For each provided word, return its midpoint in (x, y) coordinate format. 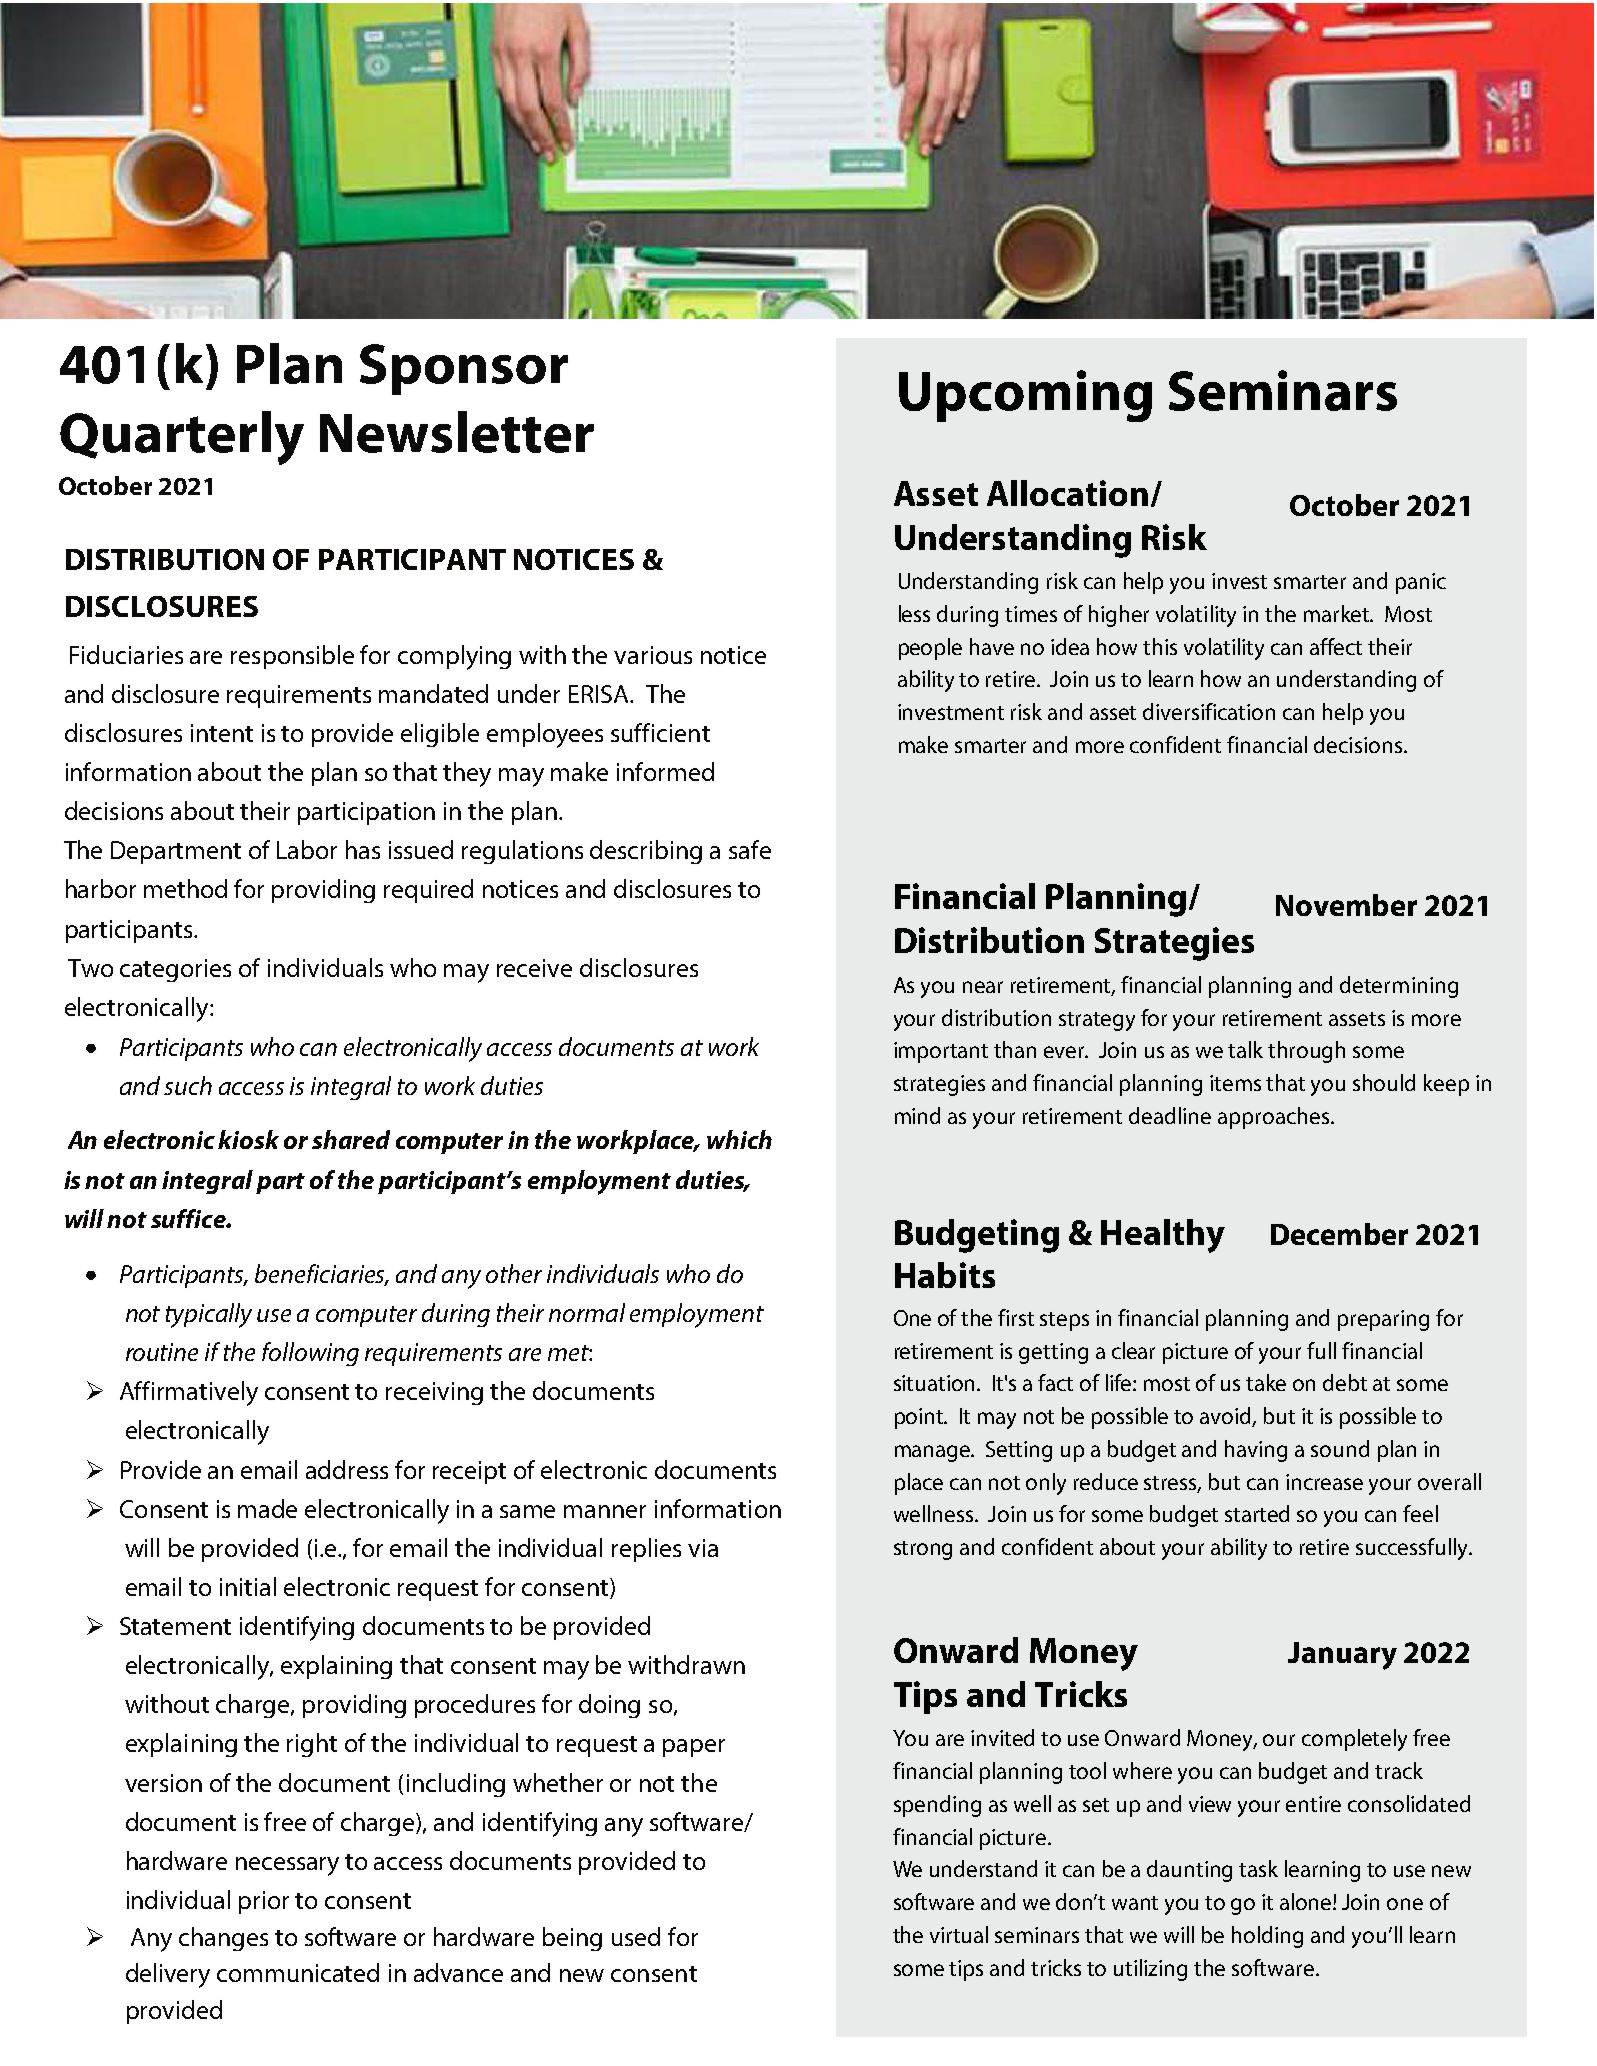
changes (223, 1939)
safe (750, 849)
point (920, 1418)
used (636, 1936)
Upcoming (1025, 396)
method (185, 888)
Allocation (1067, 493)
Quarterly (182, 438)
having (1256, 1451)
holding (1267, 1937)
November (1346, 905)
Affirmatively (189, 1393)
